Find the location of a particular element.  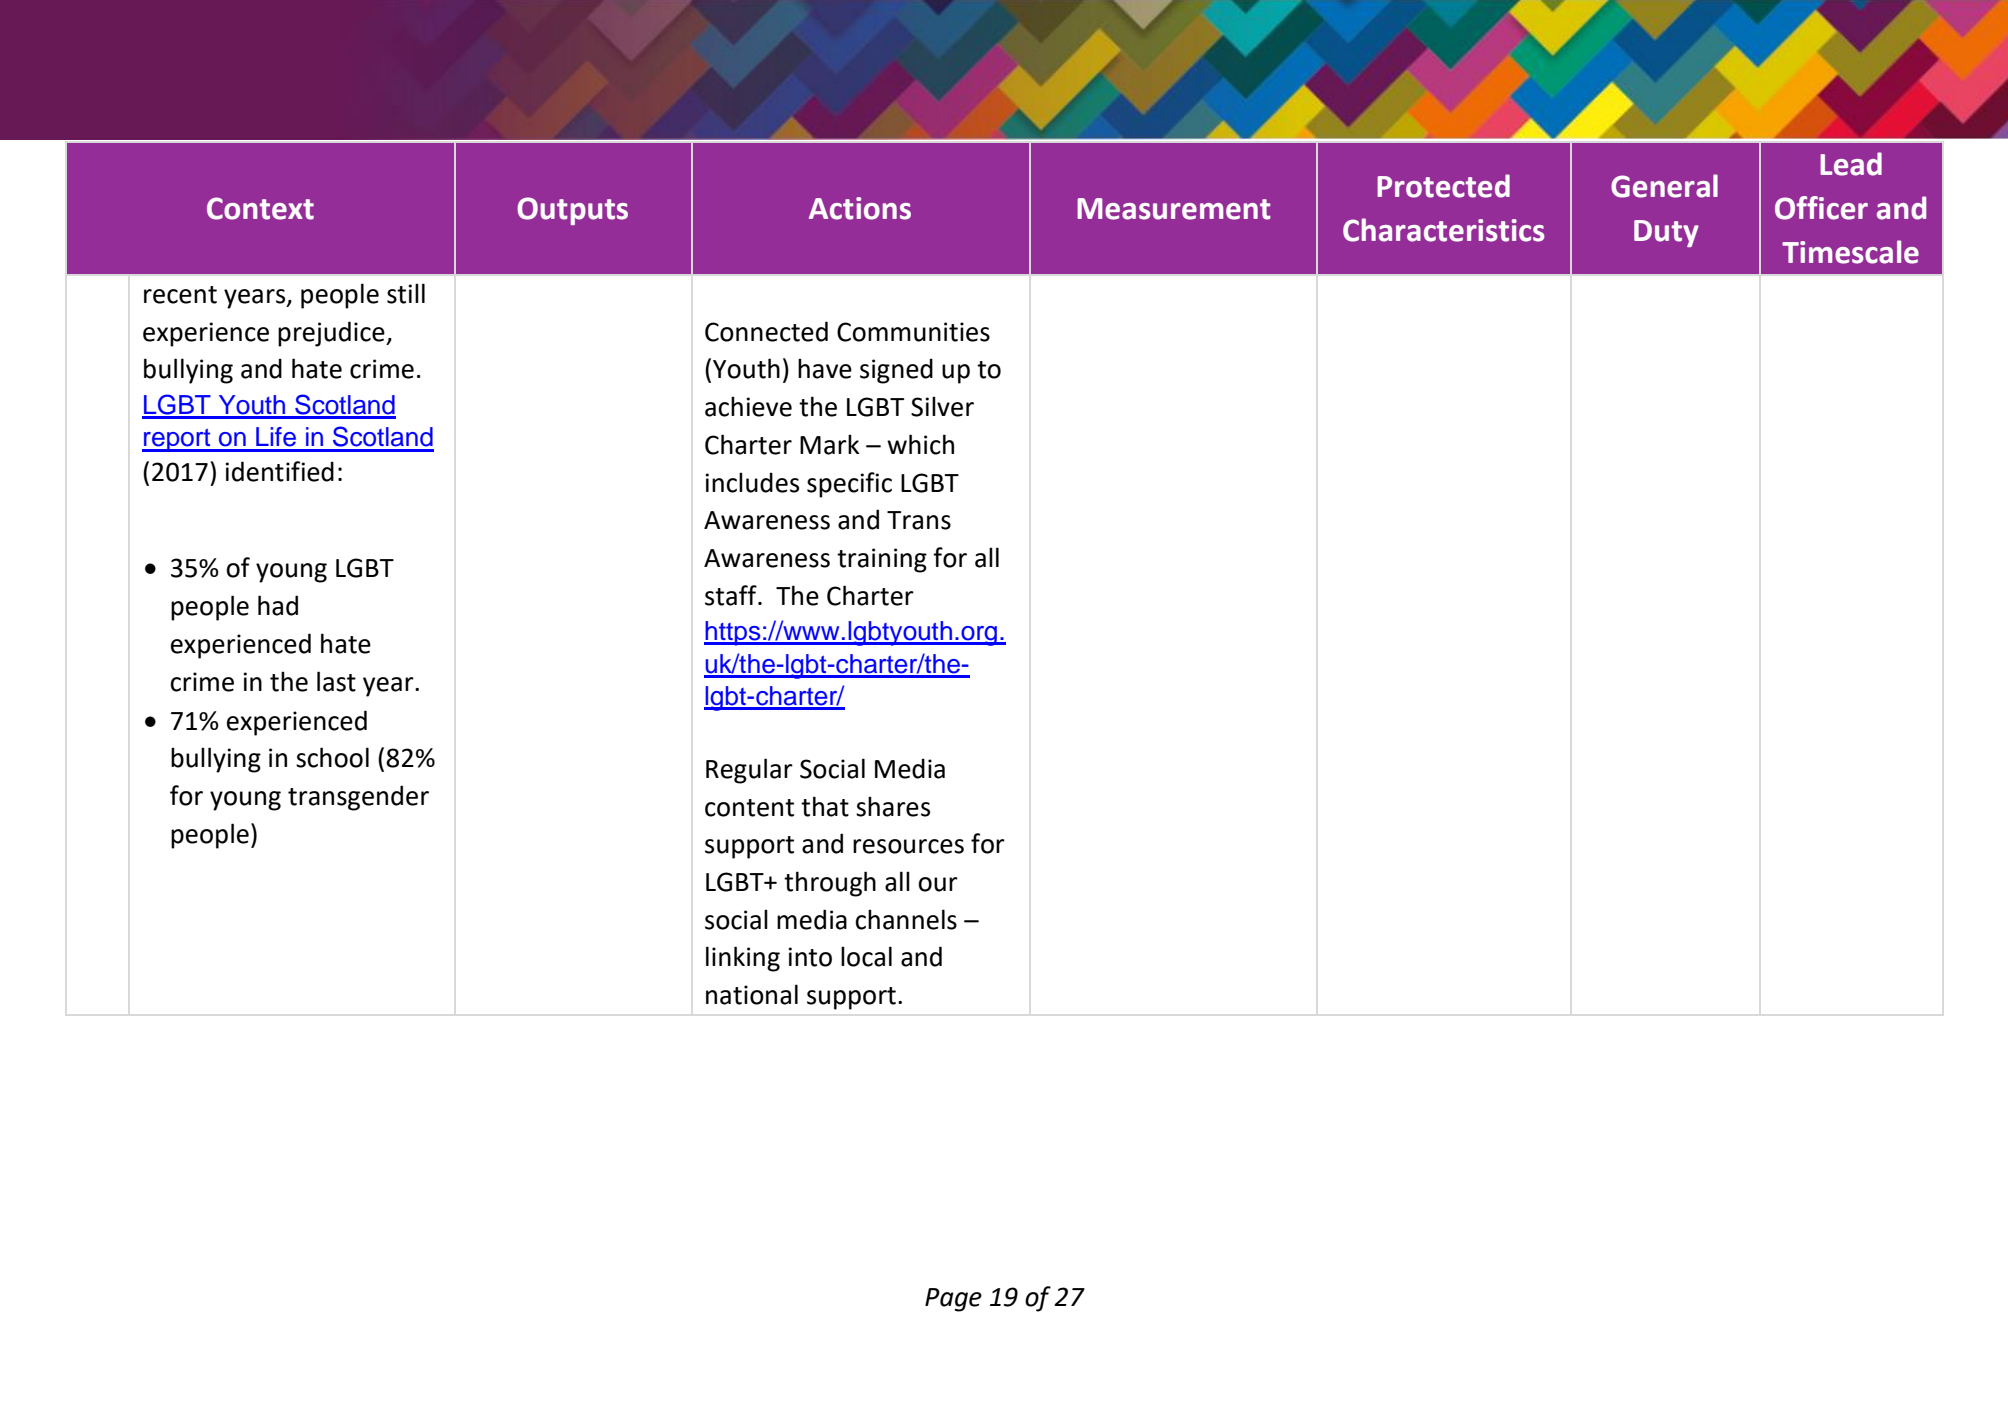

which is located at coordinates (920, 444).
